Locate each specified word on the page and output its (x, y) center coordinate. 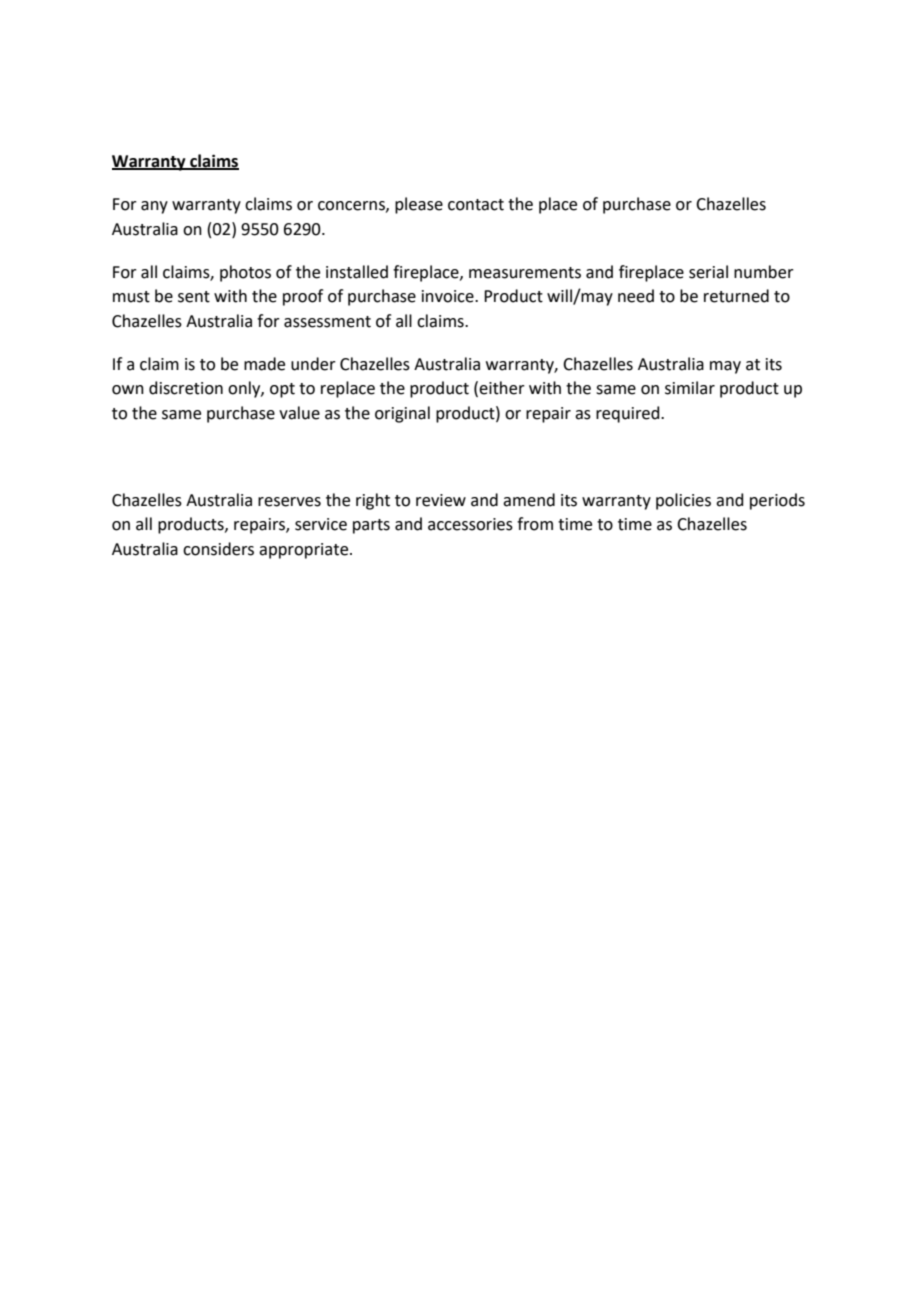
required (629, 414)
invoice (449, 296)
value (299, 413)
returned (736, 296)
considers (218, 549)
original (402, 414)
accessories (470, 524)
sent (194, 297)
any (154, 207)
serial (708, 272)
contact (476, 205)
